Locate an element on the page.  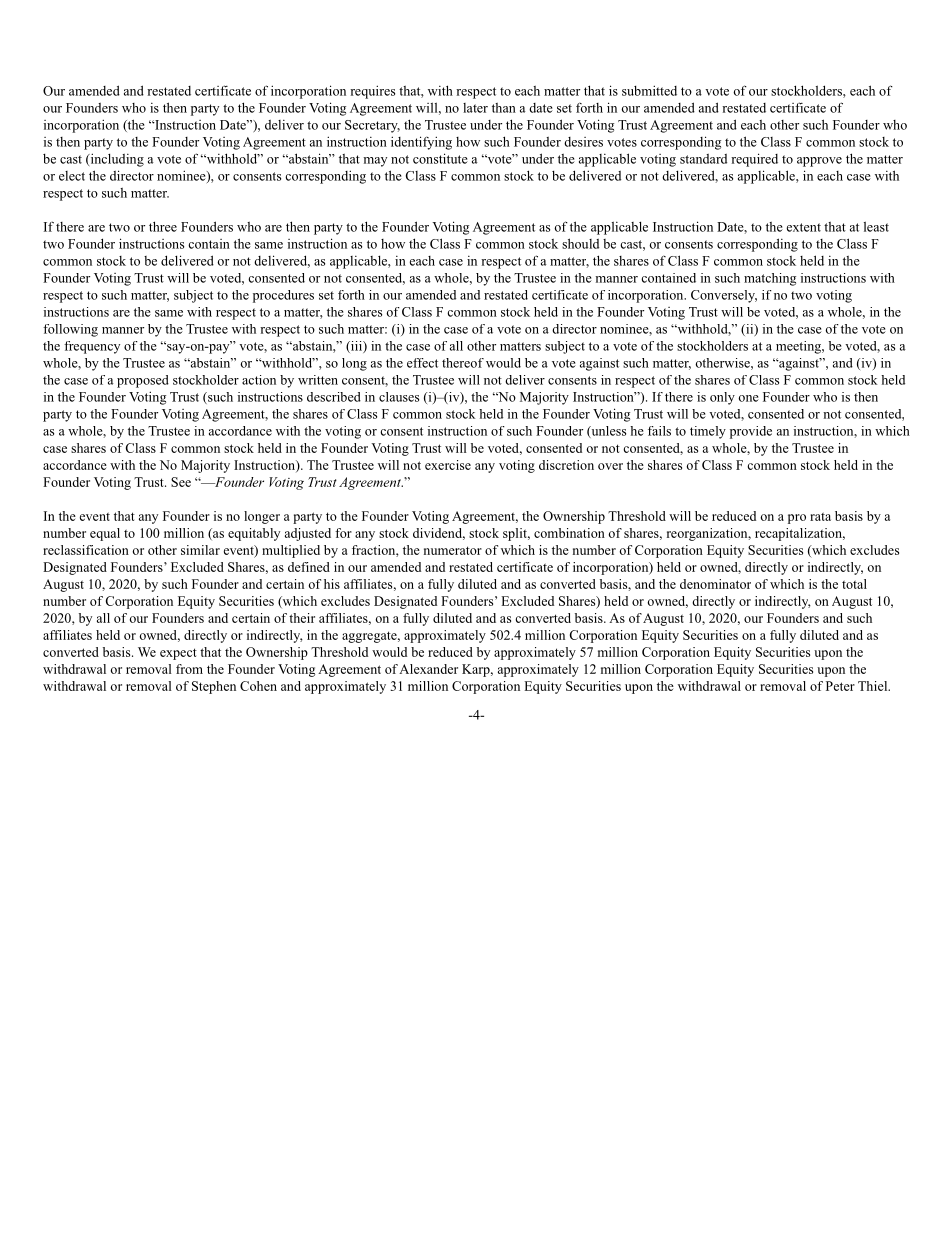
Peter is located at coordinates (840, 686).
